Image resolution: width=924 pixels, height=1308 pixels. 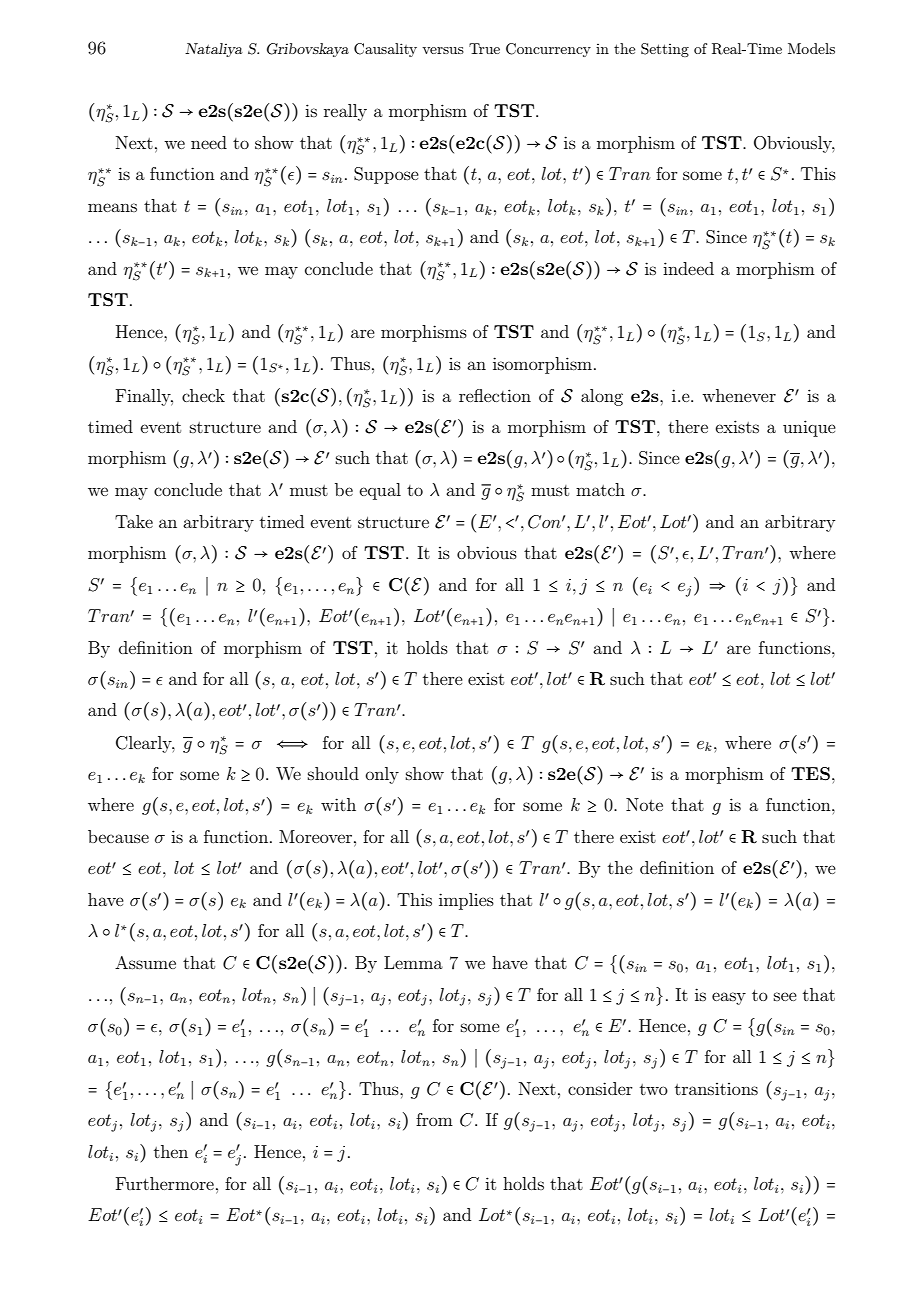 What do you see at coordinates (209, 142) in the page?
I see `need` at bounding box center [209, 142].
